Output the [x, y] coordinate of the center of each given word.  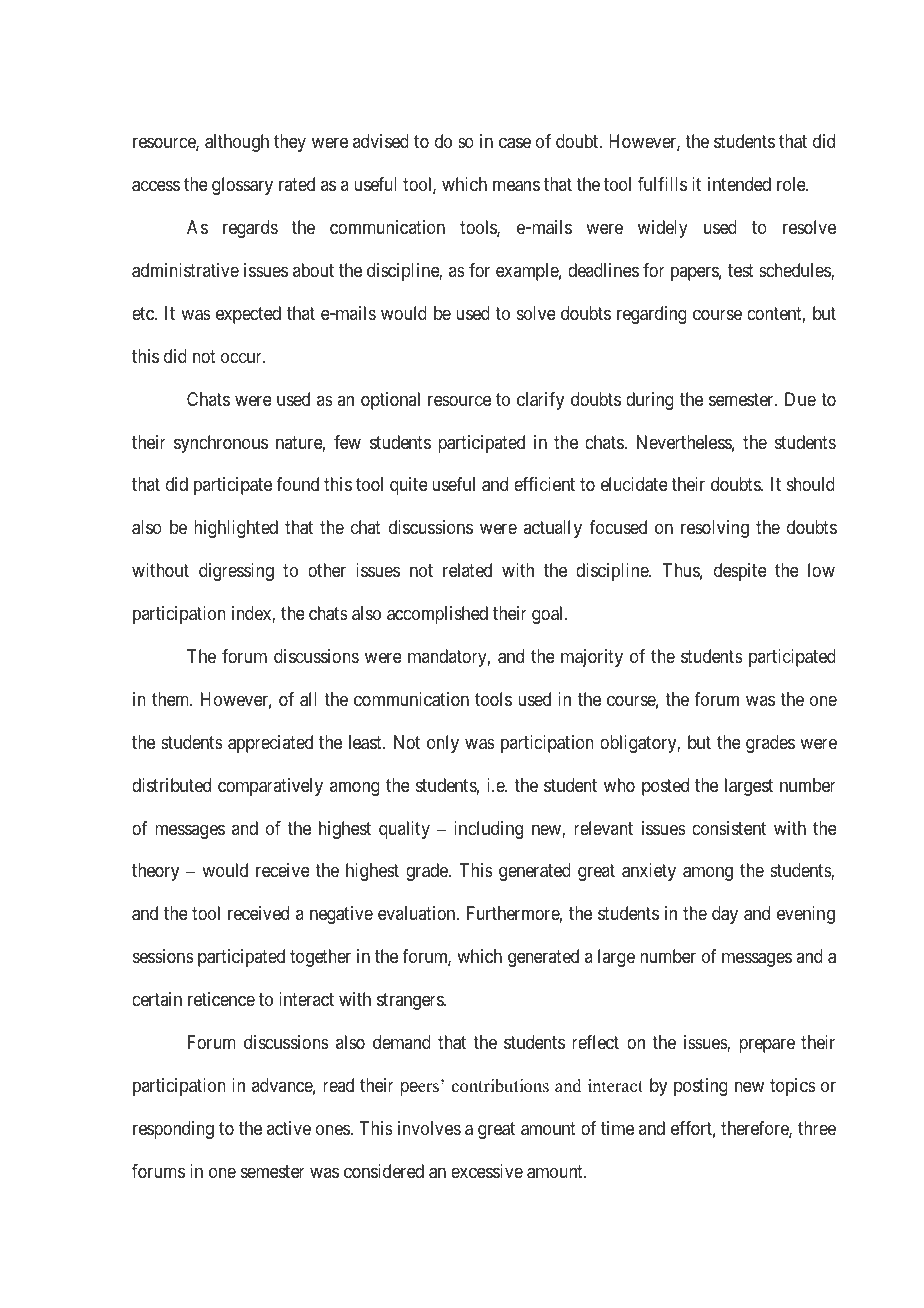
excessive [487, 1171]
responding [173, 1130]
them [172, 699]
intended [739, 184]
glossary [242, 186]
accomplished [437, 615]
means [516, 186]
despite [740, 572]
